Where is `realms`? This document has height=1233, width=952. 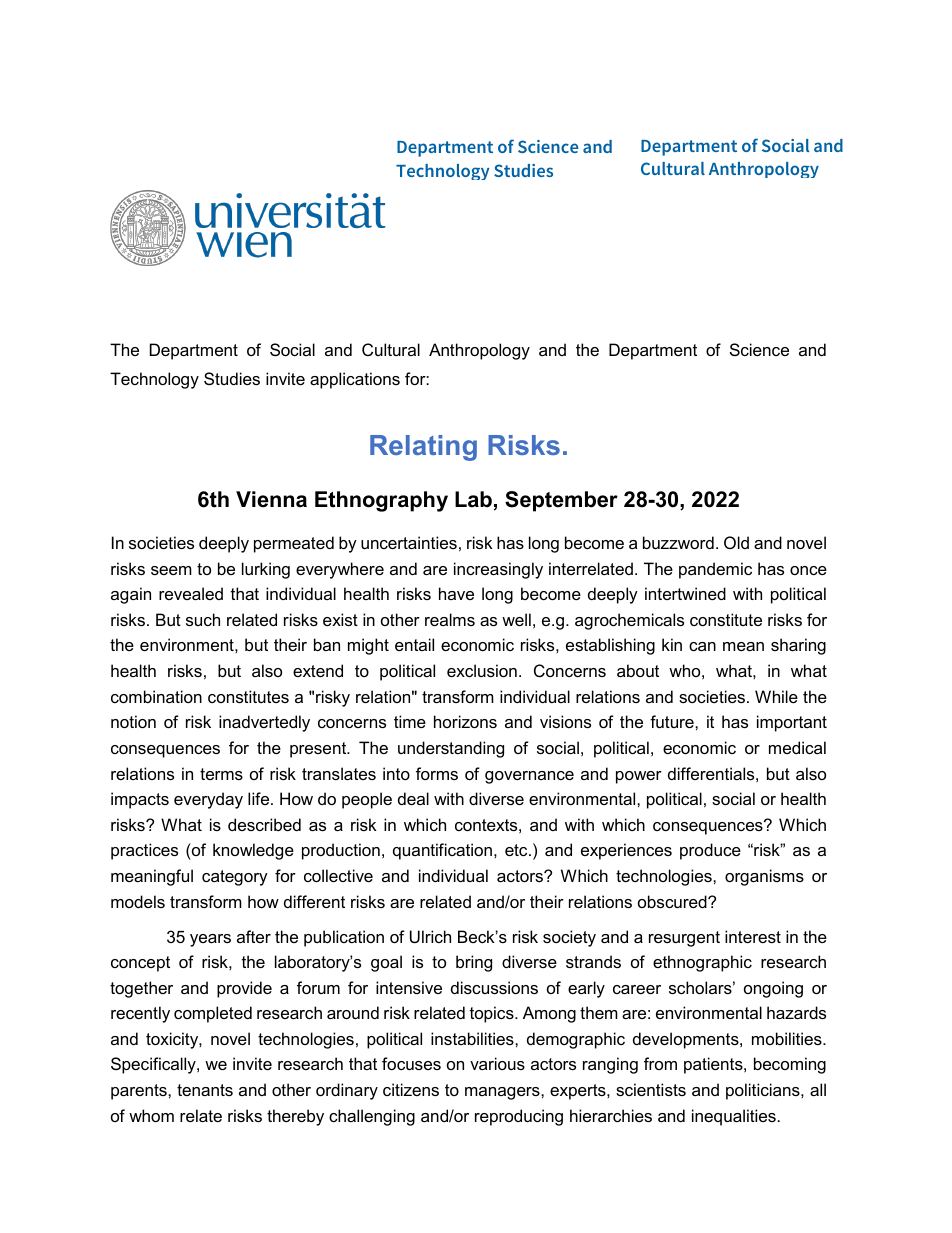 realms is located at coordinates (450, 619).
